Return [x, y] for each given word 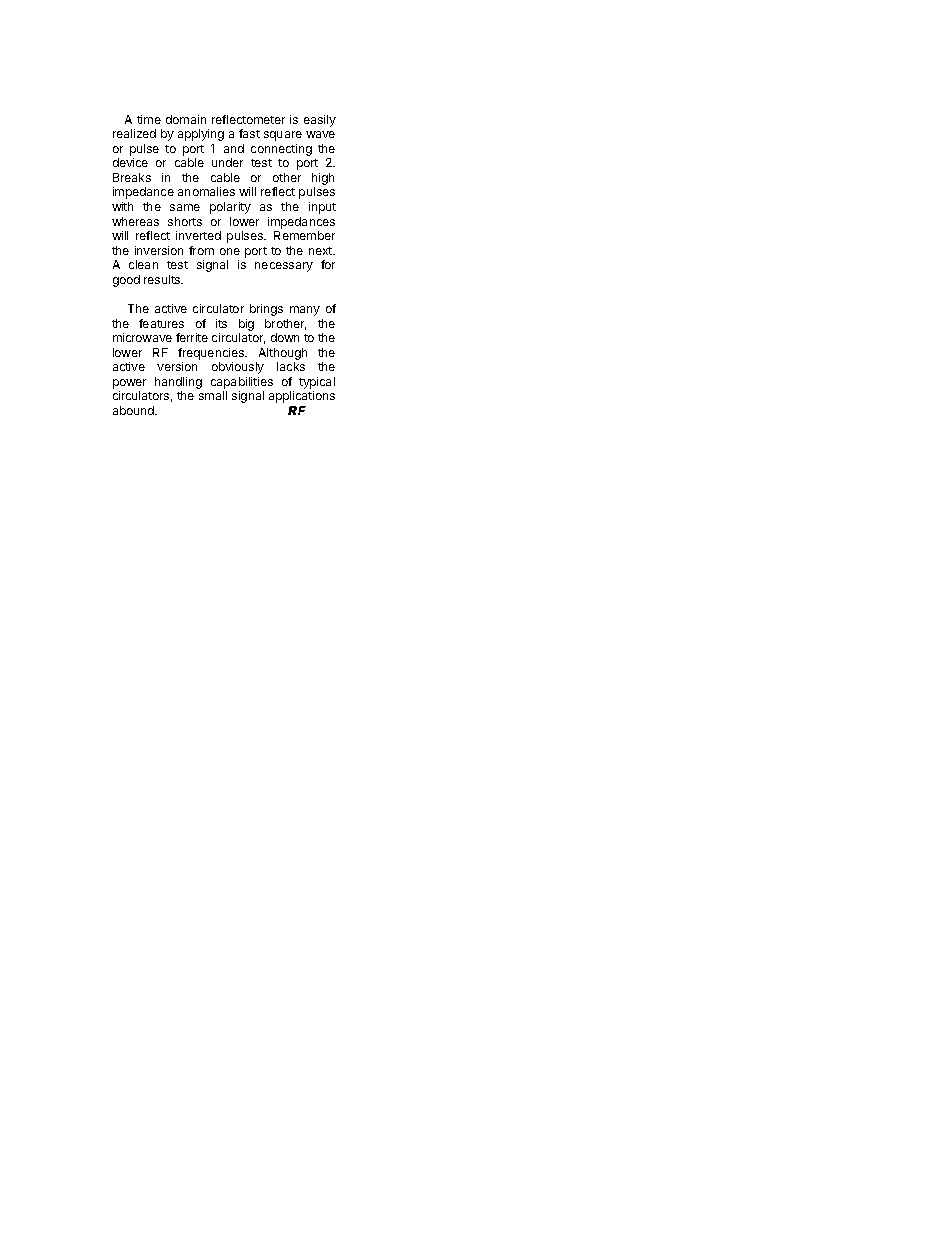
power [129, 384]
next [322, 251]
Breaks [132, 177]
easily [320, 121]
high [323, 180]
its [221, 323]
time [149, 119]
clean [143, 264]
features [161, 323]
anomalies [206, 191]
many [305, 311]
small [213, 395]
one [230, 251]
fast [249, 133]
